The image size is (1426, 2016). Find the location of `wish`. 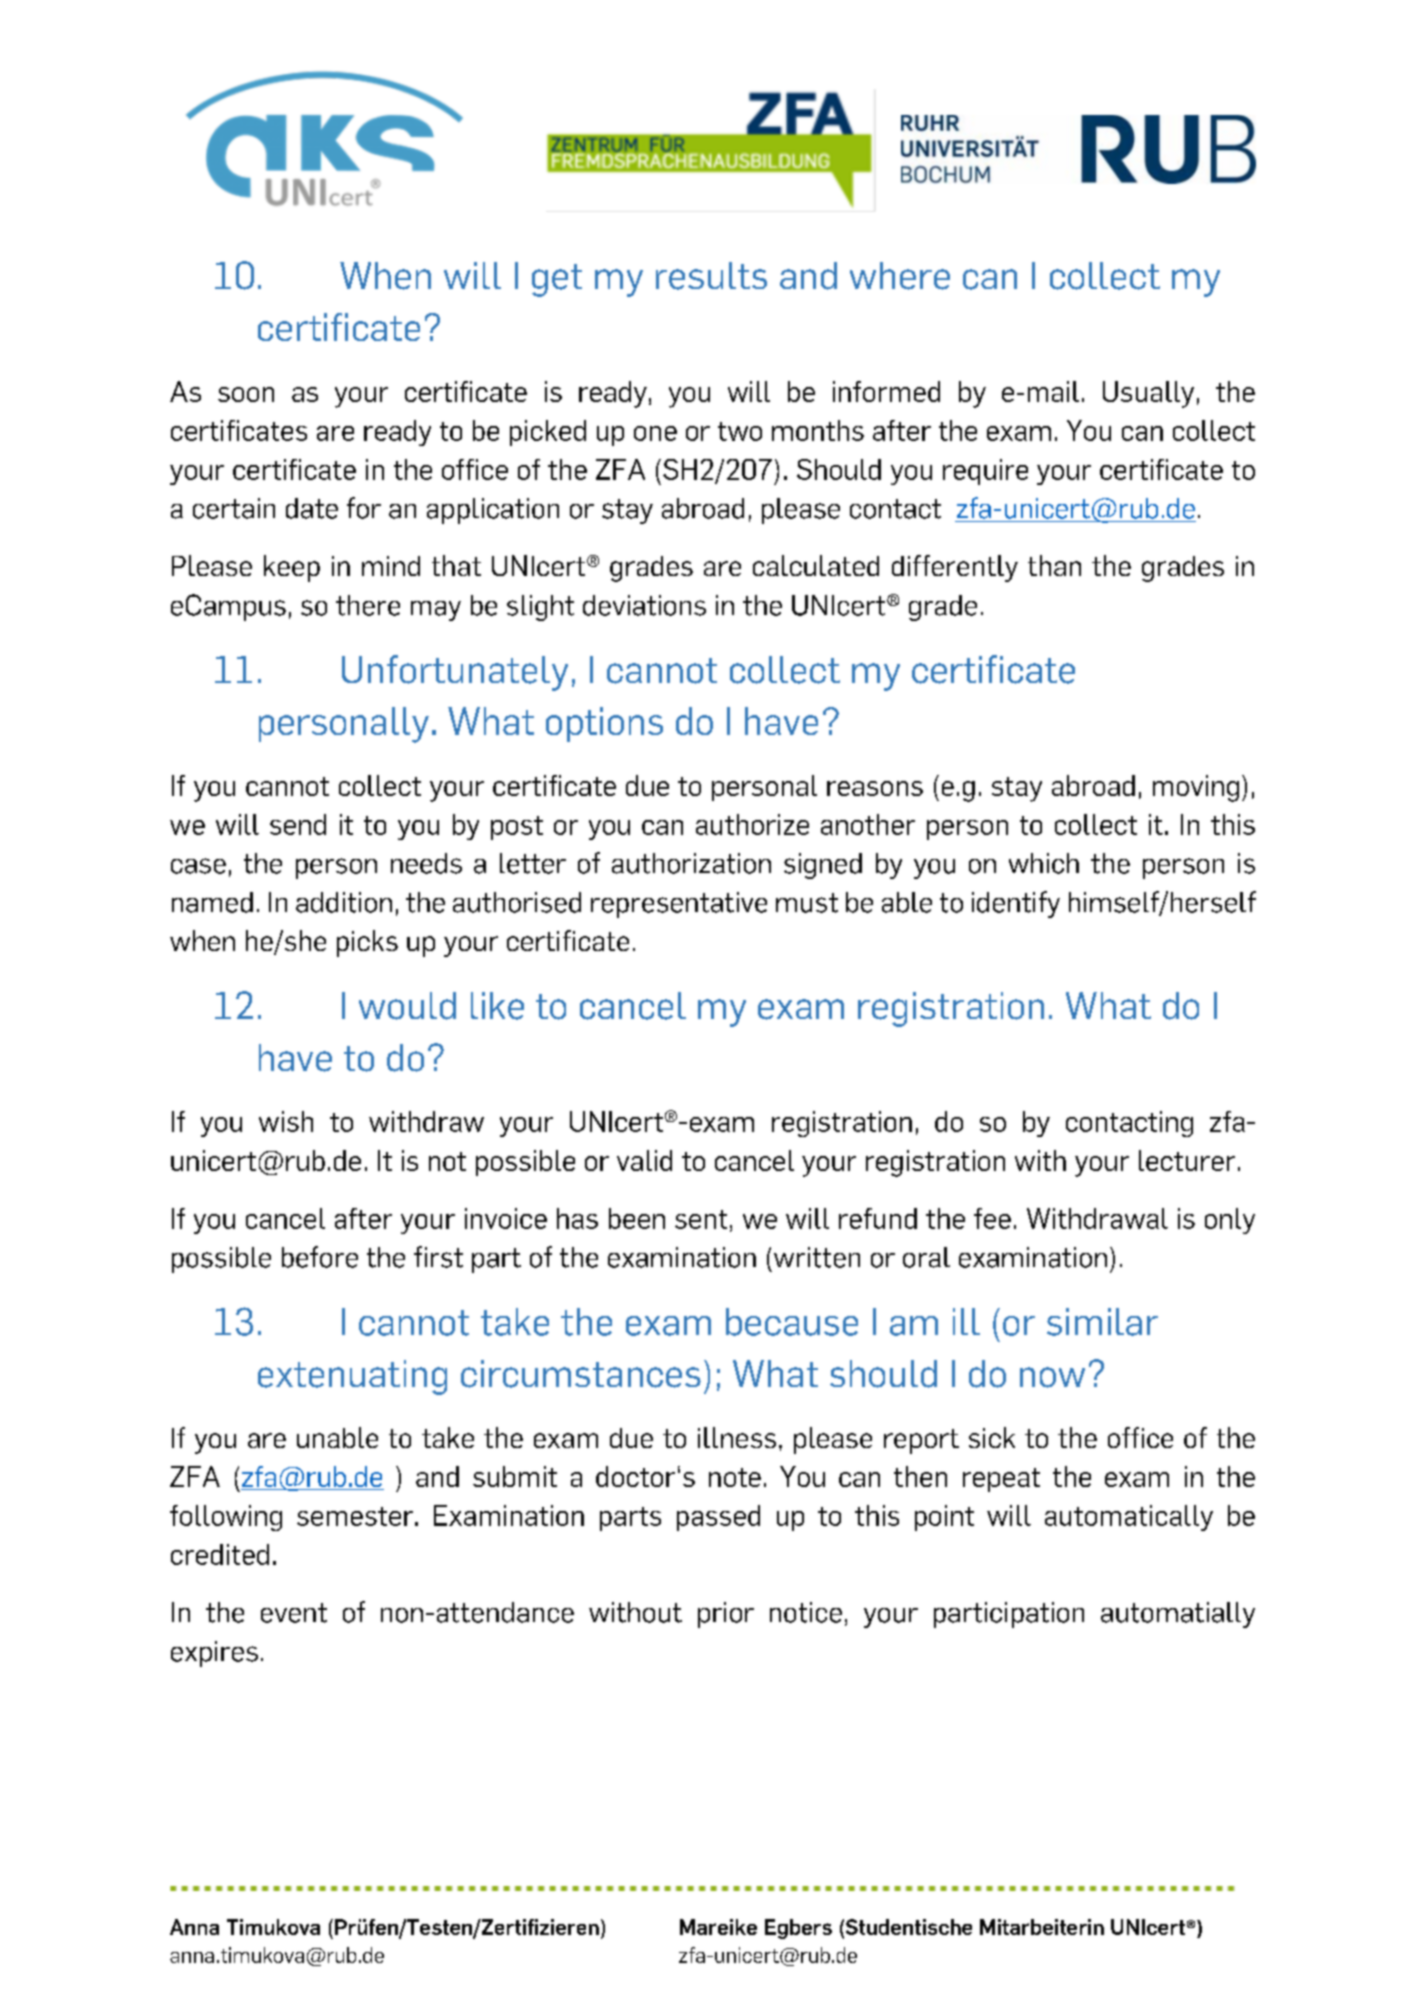

wish is located at coordinates (286, 1121).
